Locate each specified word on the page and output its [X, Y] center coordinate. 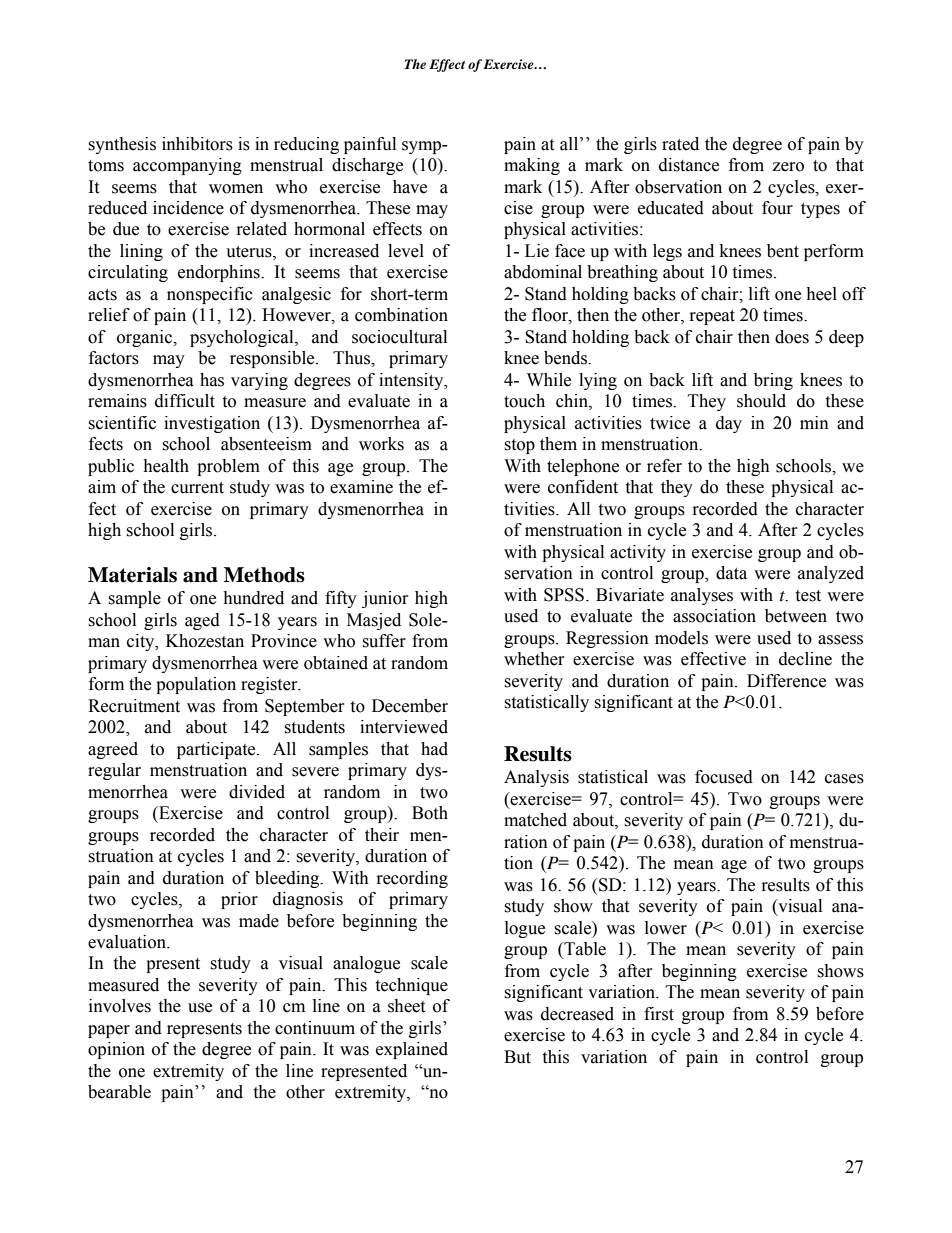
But [517, 1057]
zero [788, 167]
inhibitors [197, 144]
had [434, 749]
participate [217, 750]
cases [844, 779]
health [166, 466]
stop [519, 446]
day [729, 424]
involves [120, 1006]
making [532, 166]
